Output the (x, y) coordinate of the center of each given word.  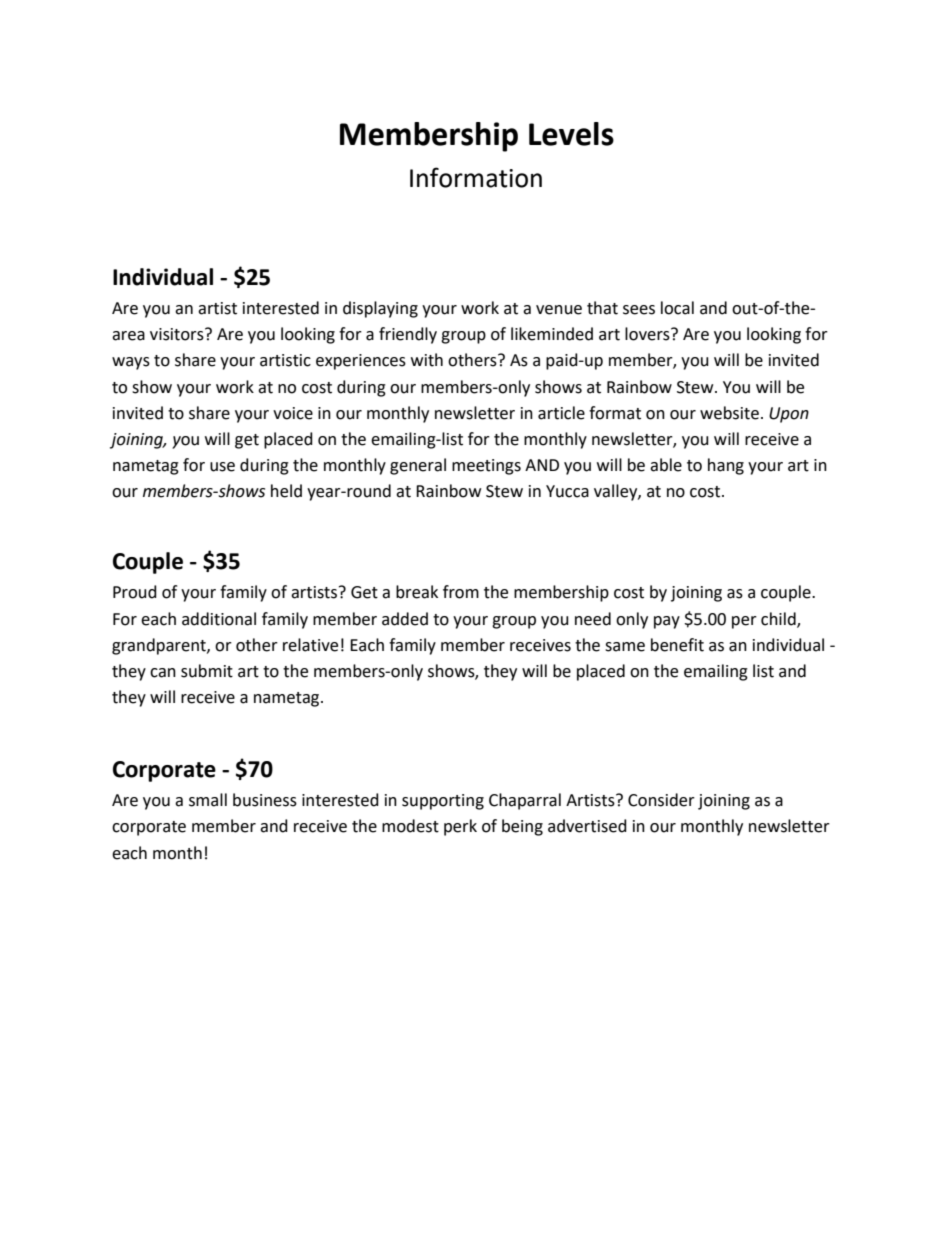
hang (726, 466)
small (208, 800)
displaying (380, 309)
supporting (443, 802)
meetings (486, 467)
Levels (571, 134)
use (222, 467)
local (677, 308)
